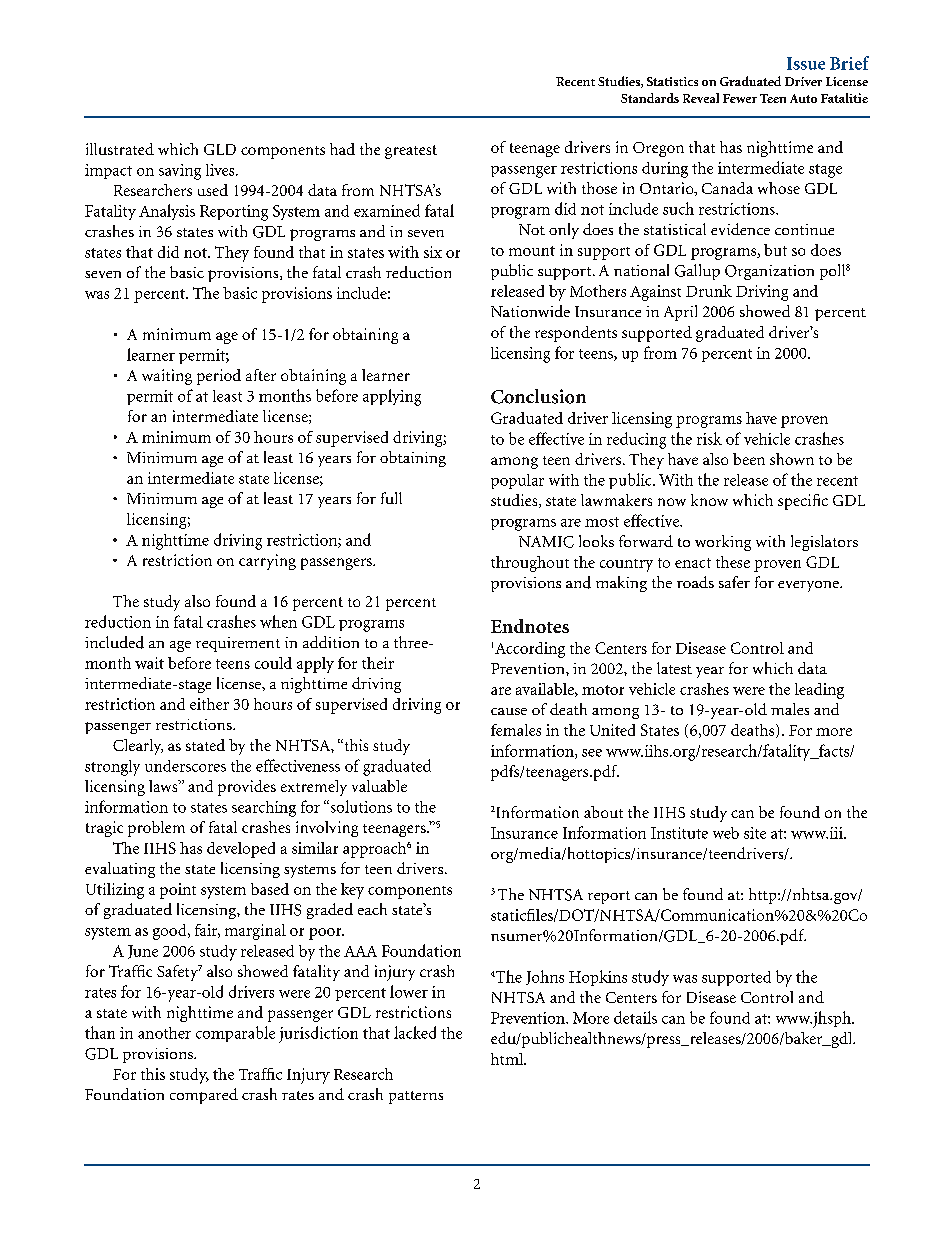 The width and height of the screenshot is (952, 1233). Describe the element at coordinates (530, 564) in the screenshot. I see `throughout` at that location.
